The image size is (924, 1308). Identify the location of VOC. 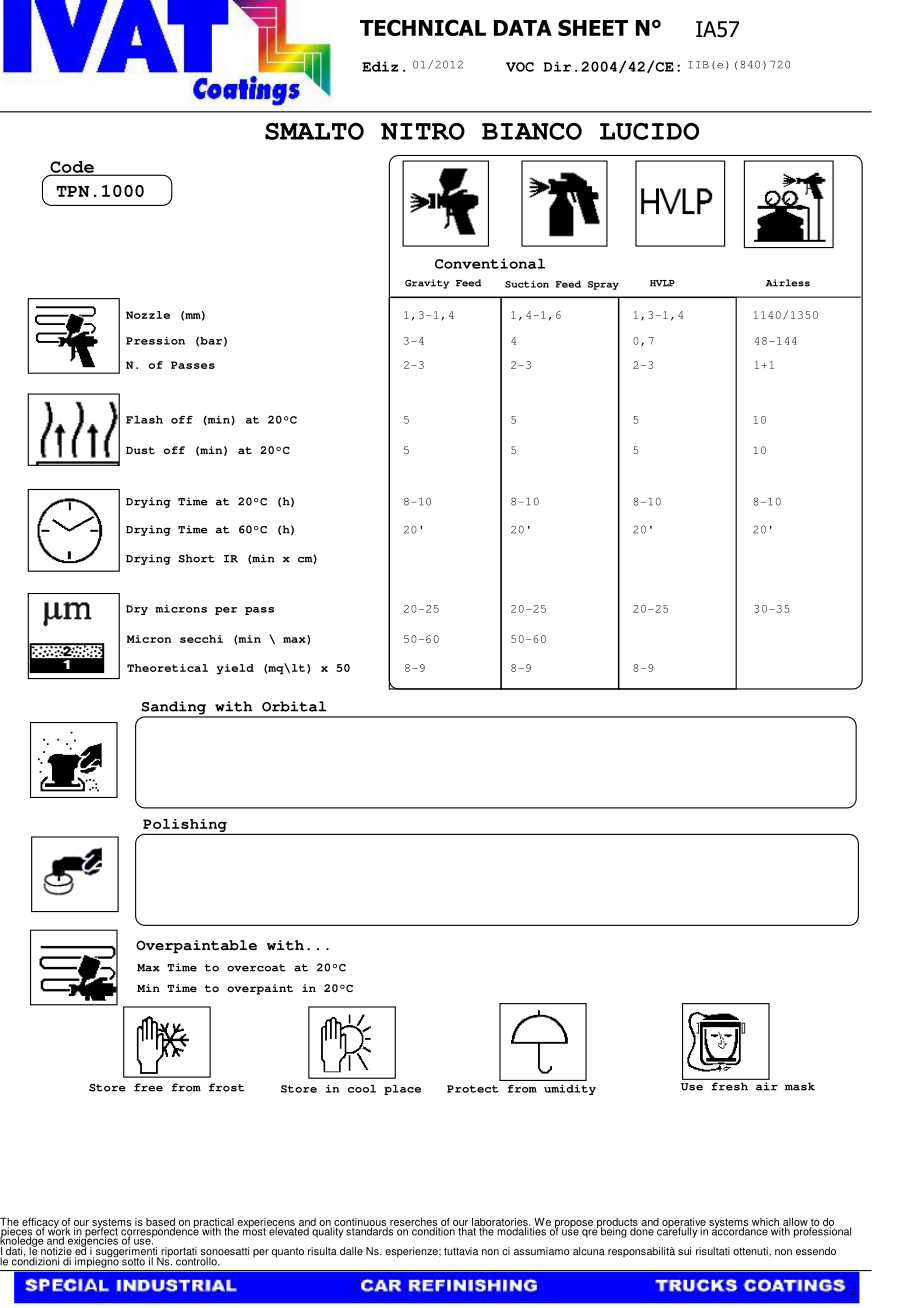
(520, 67).
